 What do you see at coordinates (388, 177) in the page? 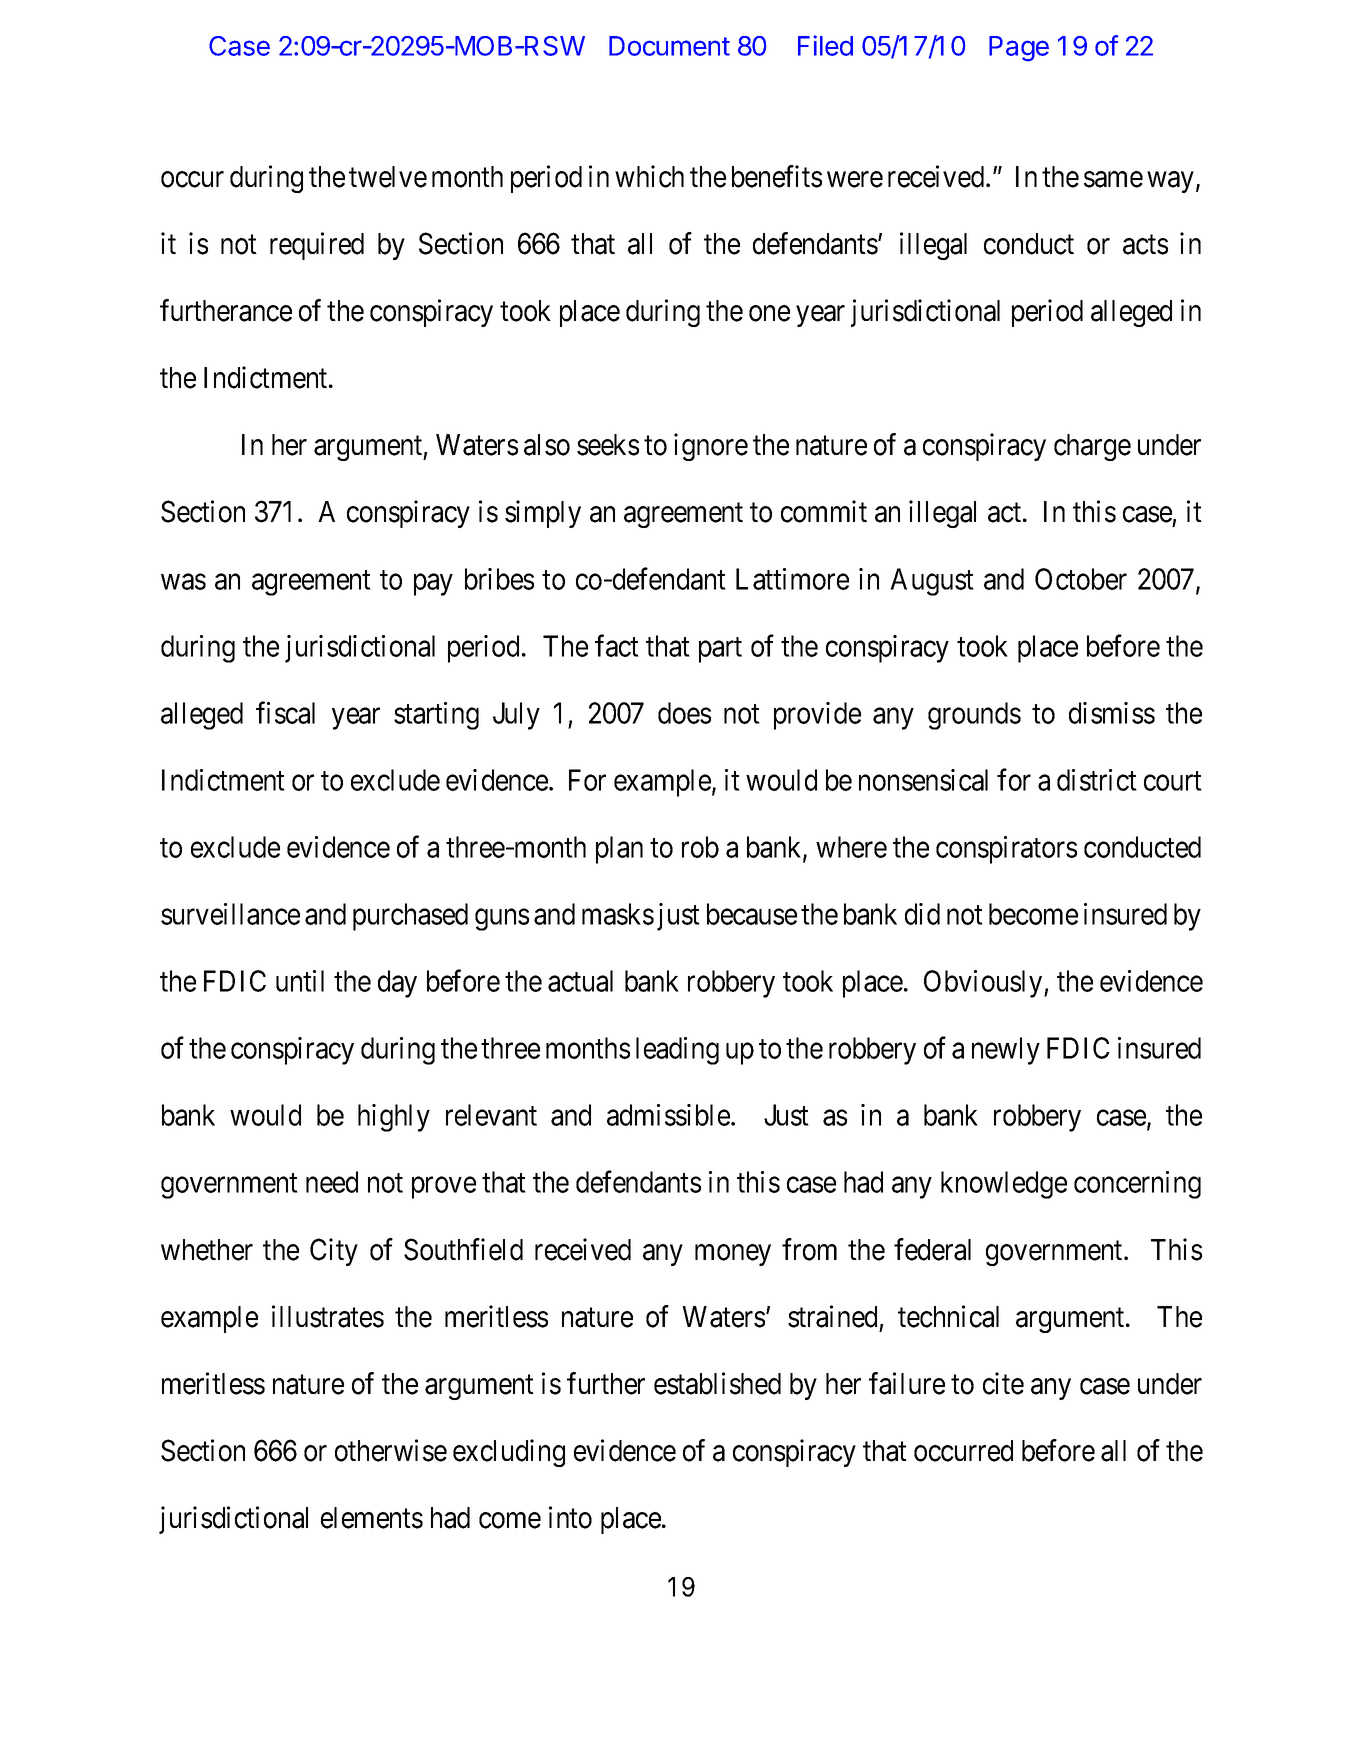
I see `twelve` at bounding box center [388, 177].
